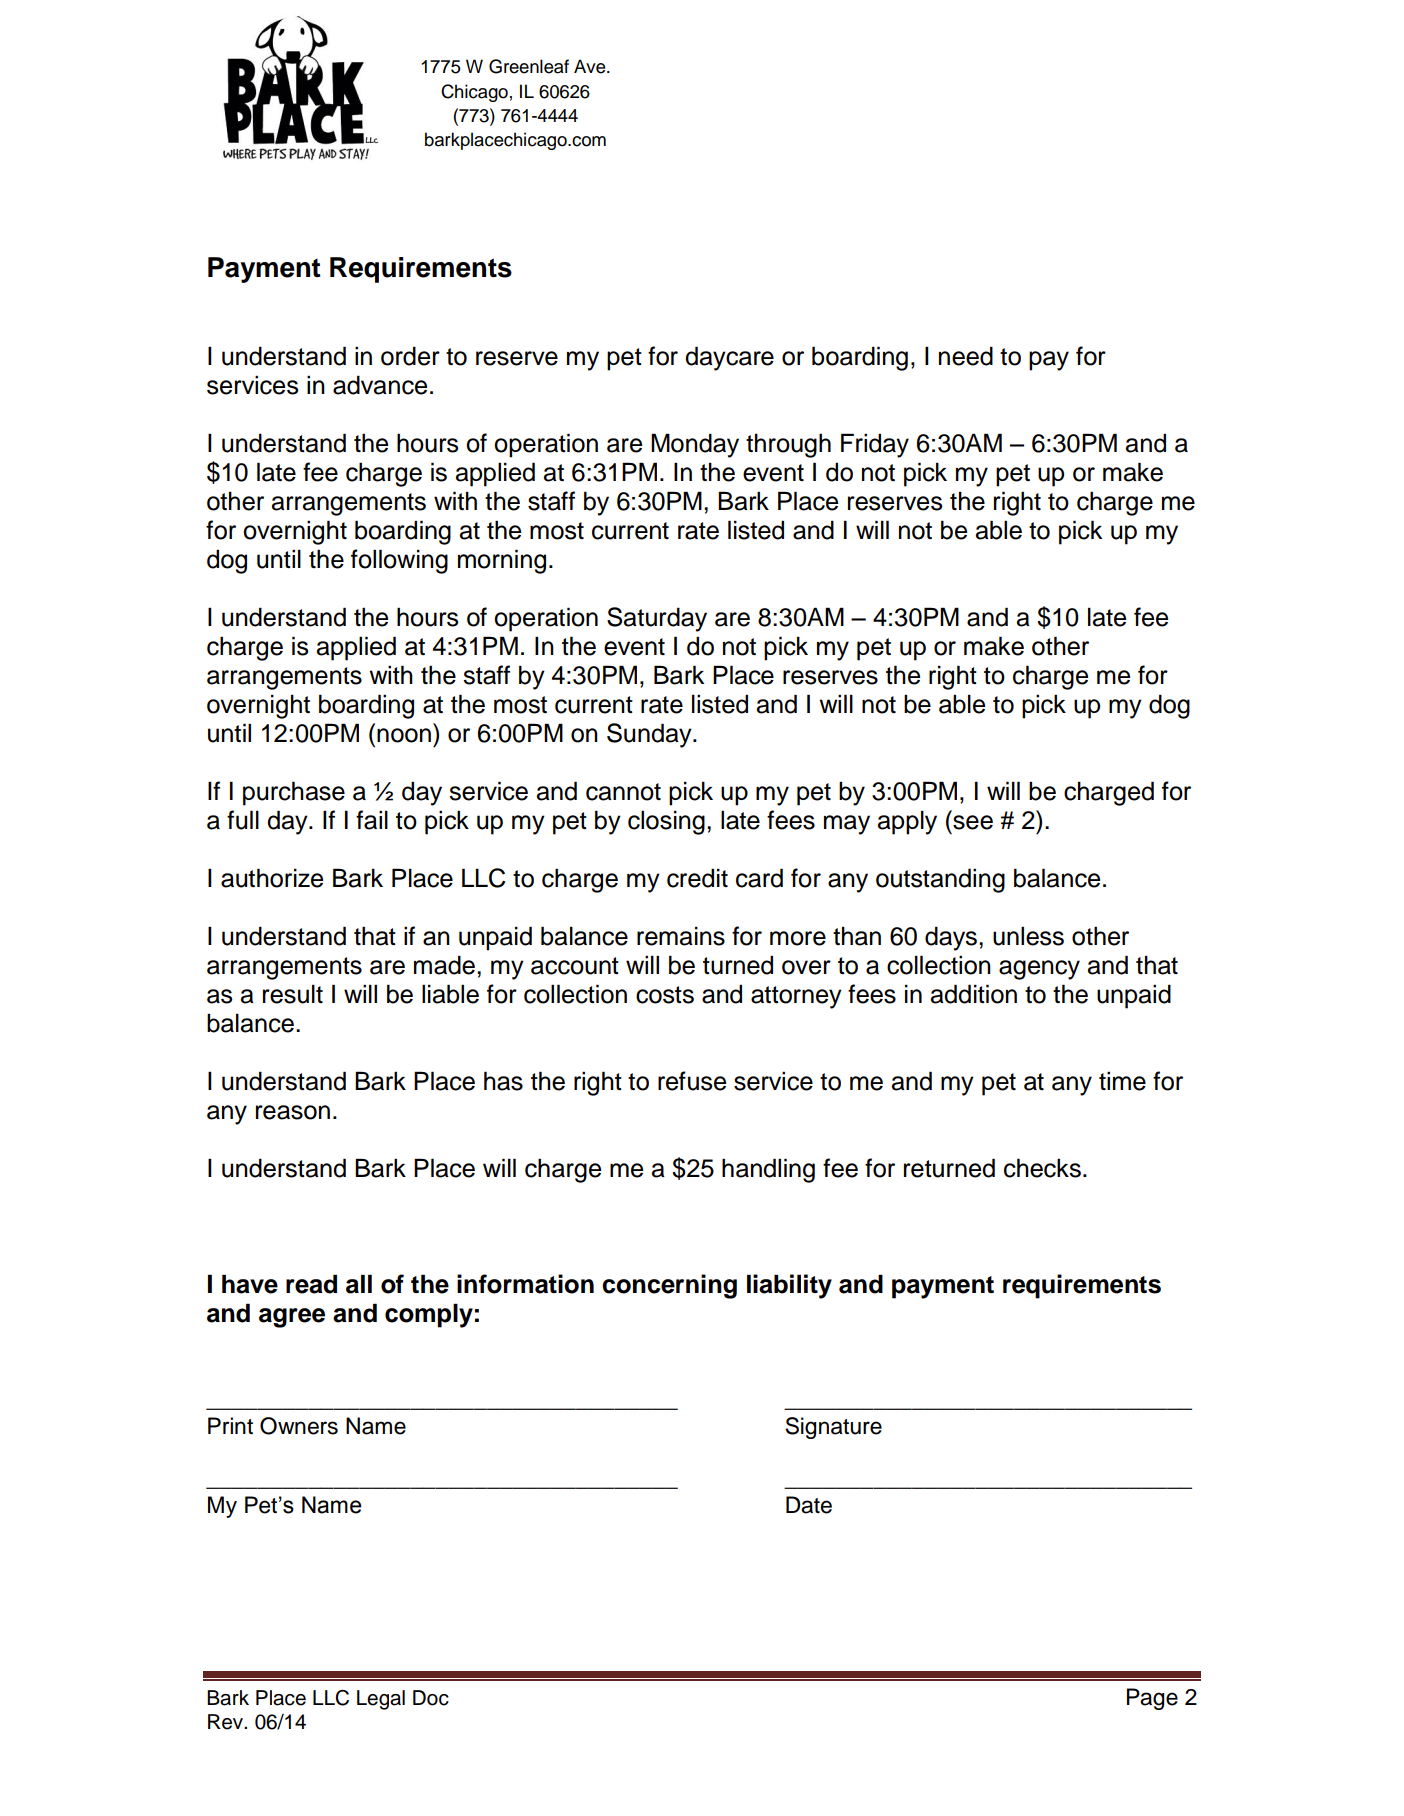 The image size is (1404, 1816). Describe the element at coordinates (729, 358) in the page. I see `daycare` at that location.
